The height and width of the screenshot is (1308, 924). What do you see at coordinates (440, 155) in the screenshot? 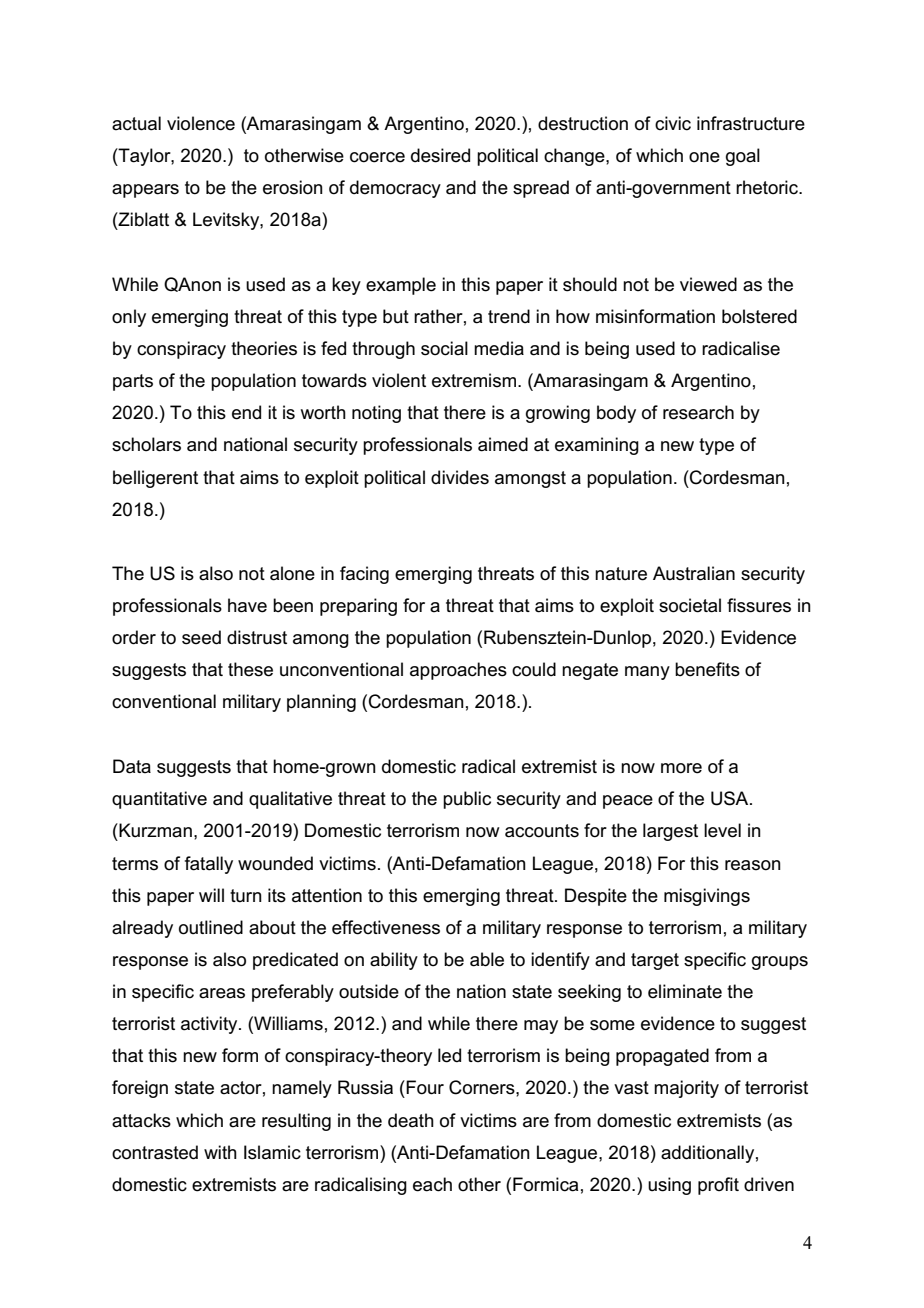
I see `desired` at bounding box center [440, 155].
